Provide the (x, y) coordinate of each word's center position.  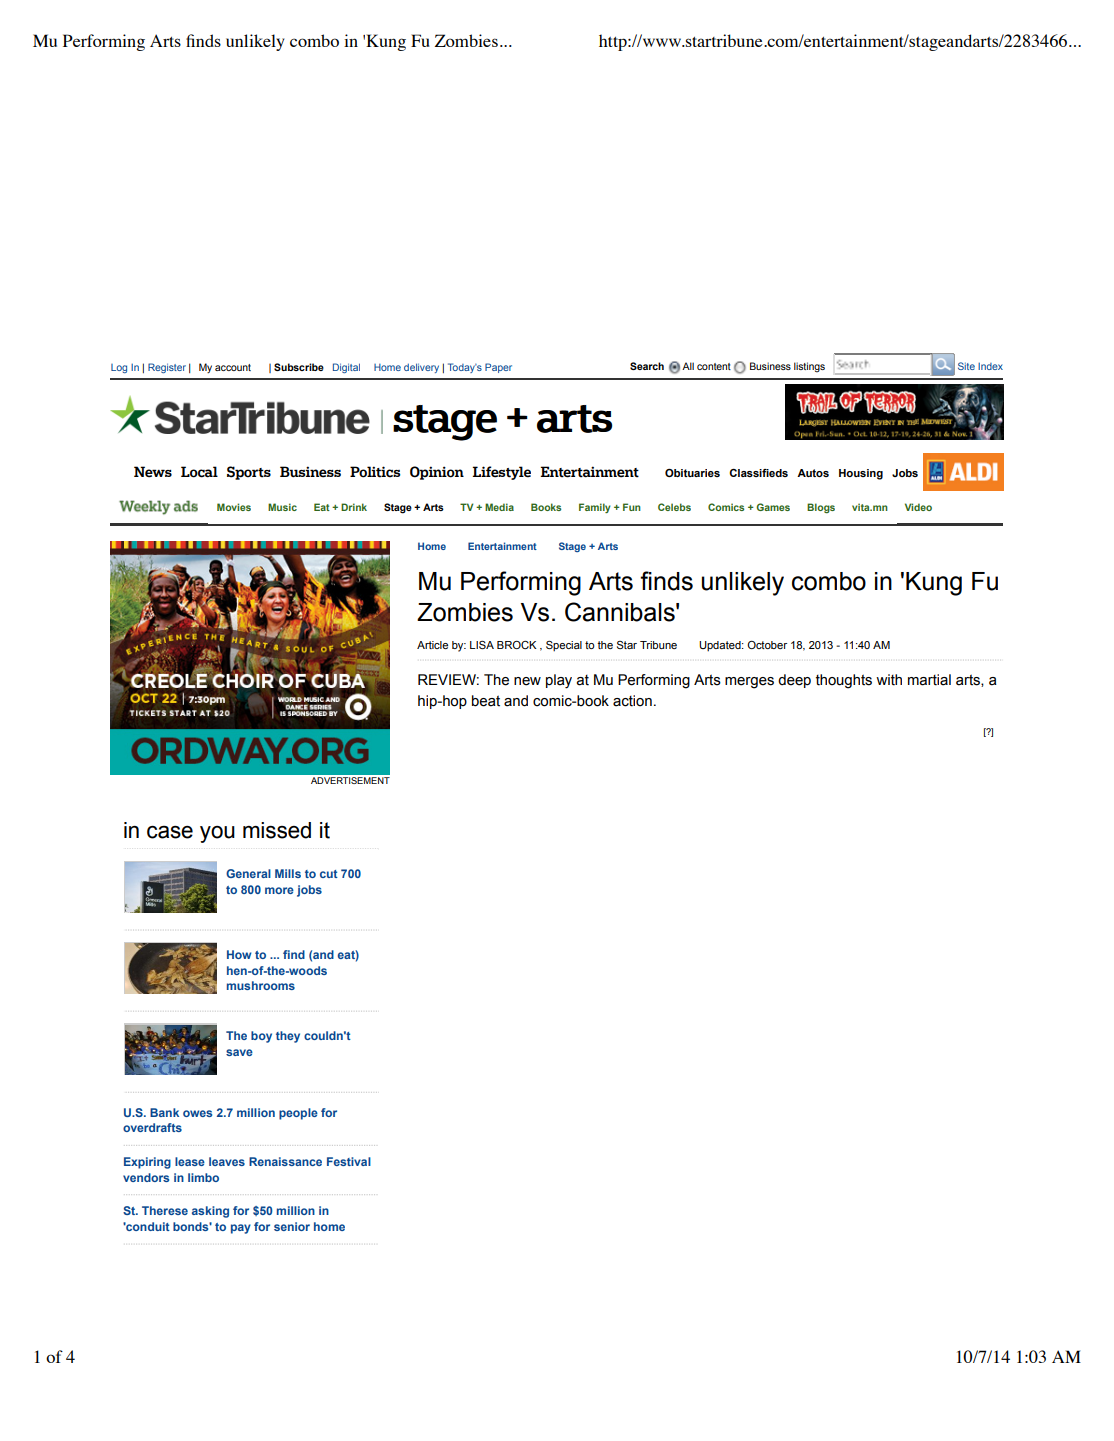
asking (210, 1212)
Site (966, 366)
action (632, 701)
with (889, 680)
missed (277, 830)
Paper (498, 368)
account (233, 367)
